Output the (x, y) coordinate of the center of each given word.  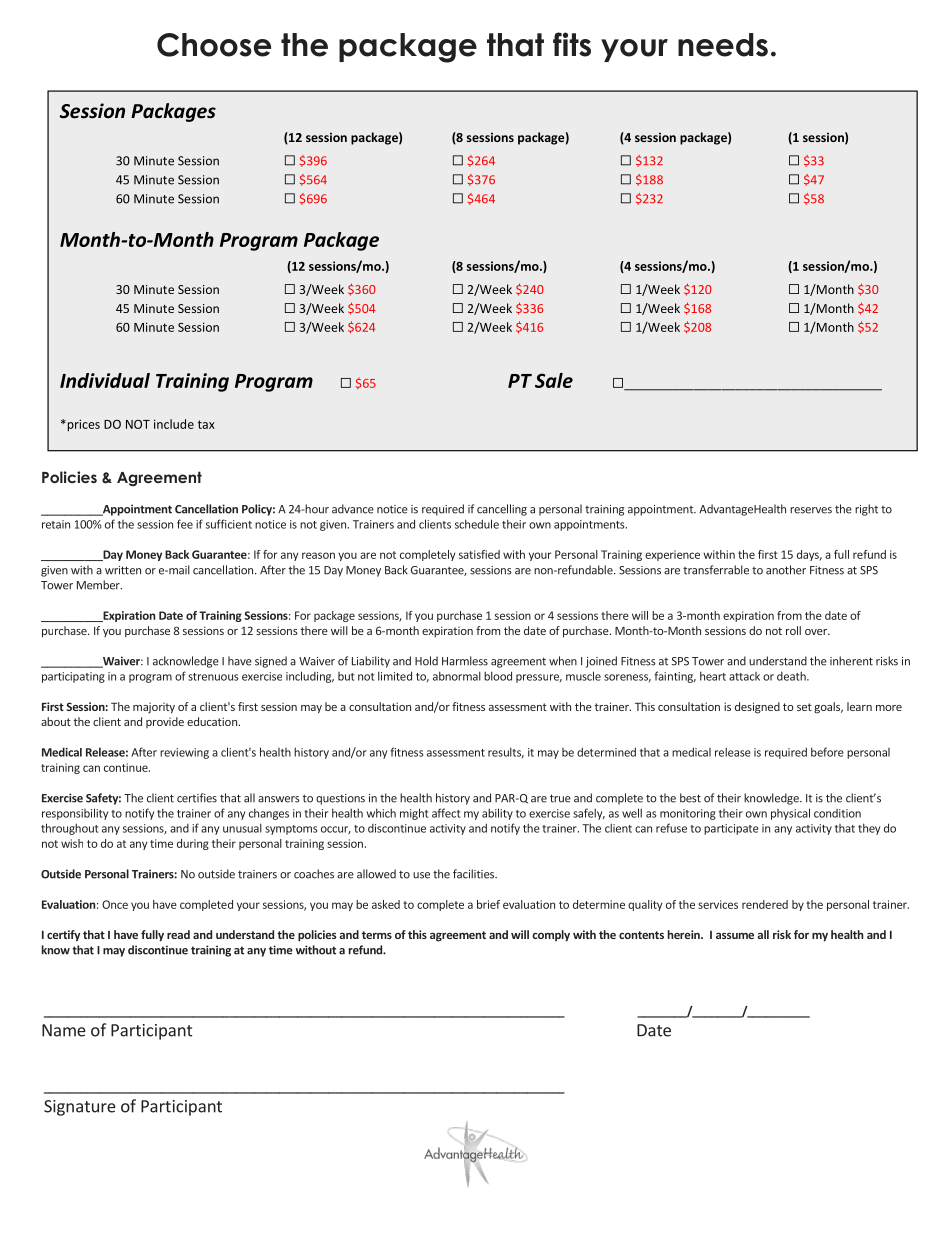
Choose (214, 45)
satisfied (479, 554)
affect (446, 813)
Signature (80, 1108)
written (123, 570)
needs (723, 45)
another (786, 570)
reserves (811, 510)
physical (790, 814)
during (193, 844)
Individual (105, 380)
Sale (554, 380)
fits (572, 44)
